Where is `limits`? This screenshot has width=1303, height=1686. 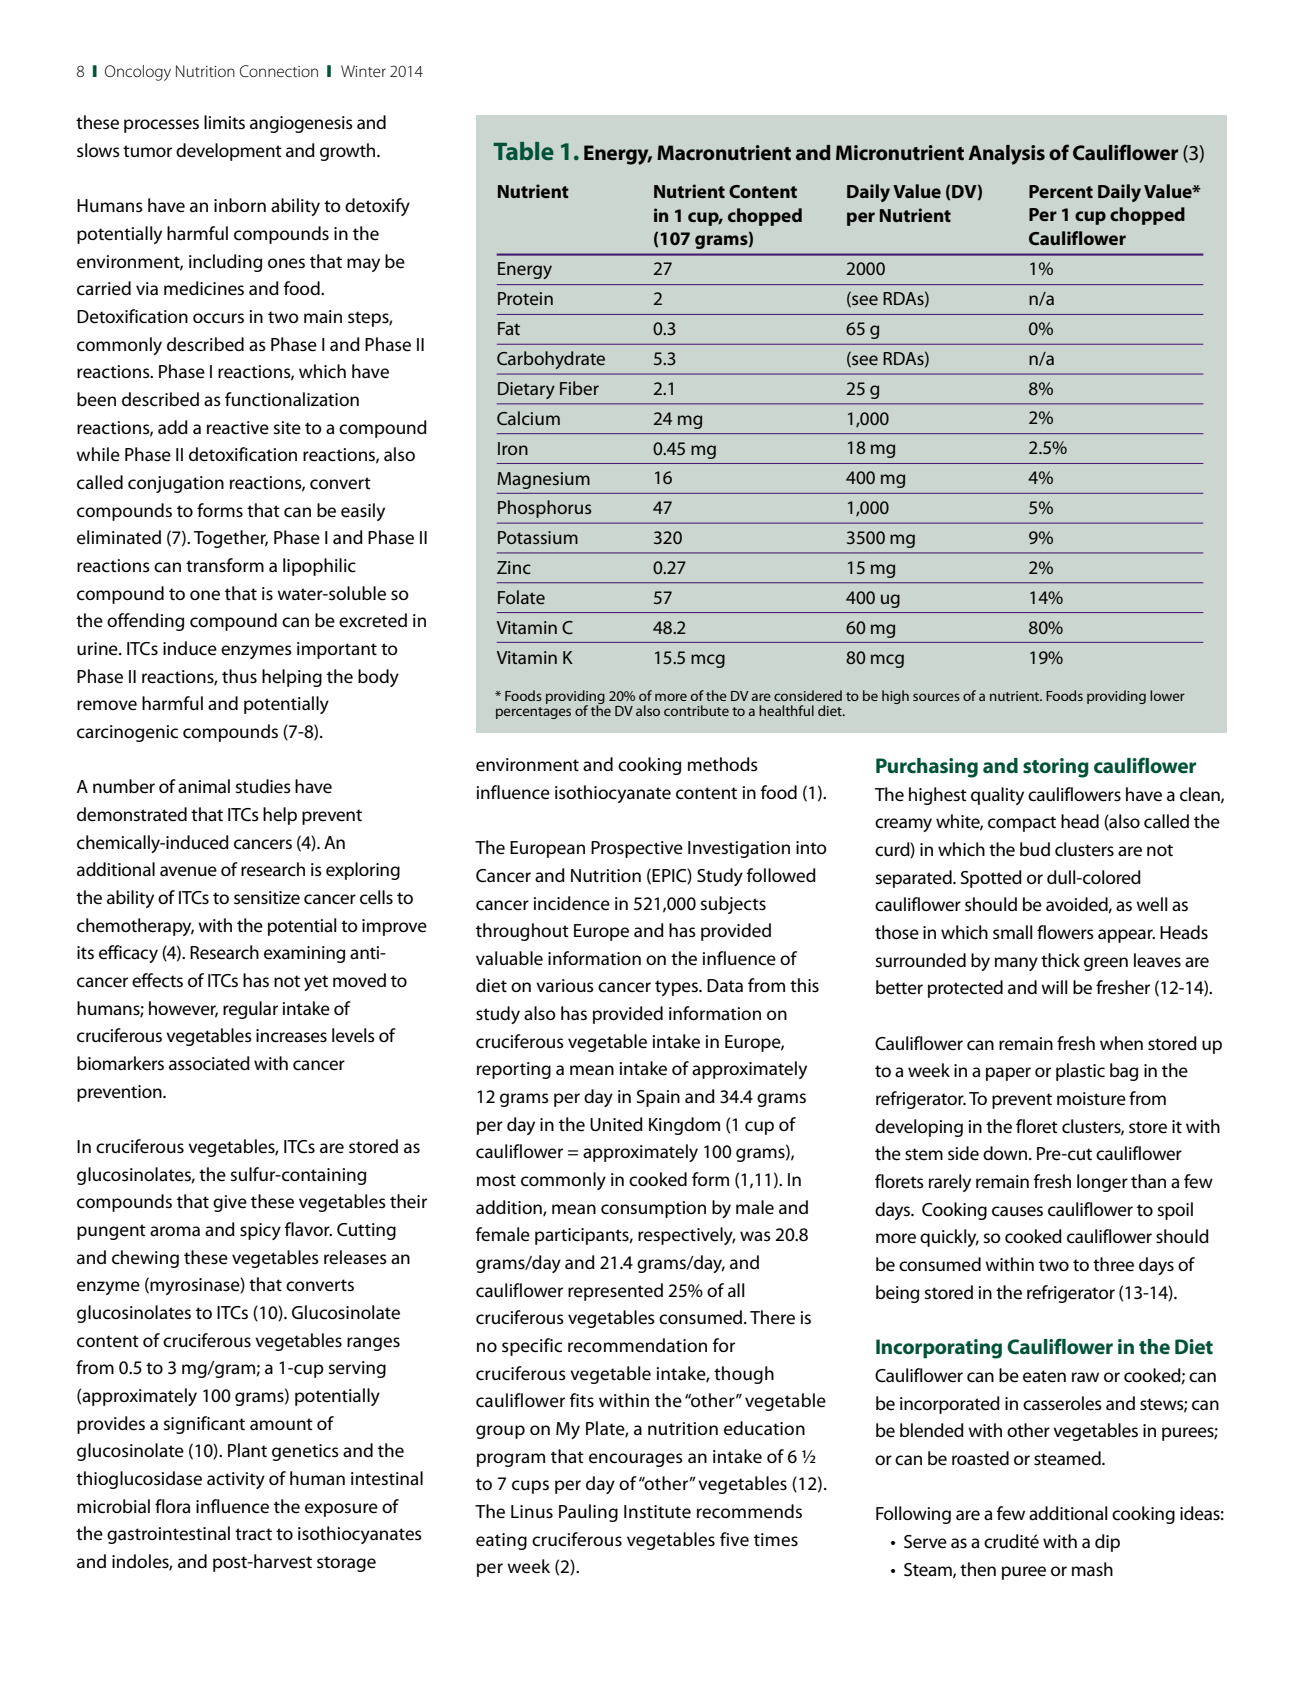 limits is located at coordinates (224, 122).
